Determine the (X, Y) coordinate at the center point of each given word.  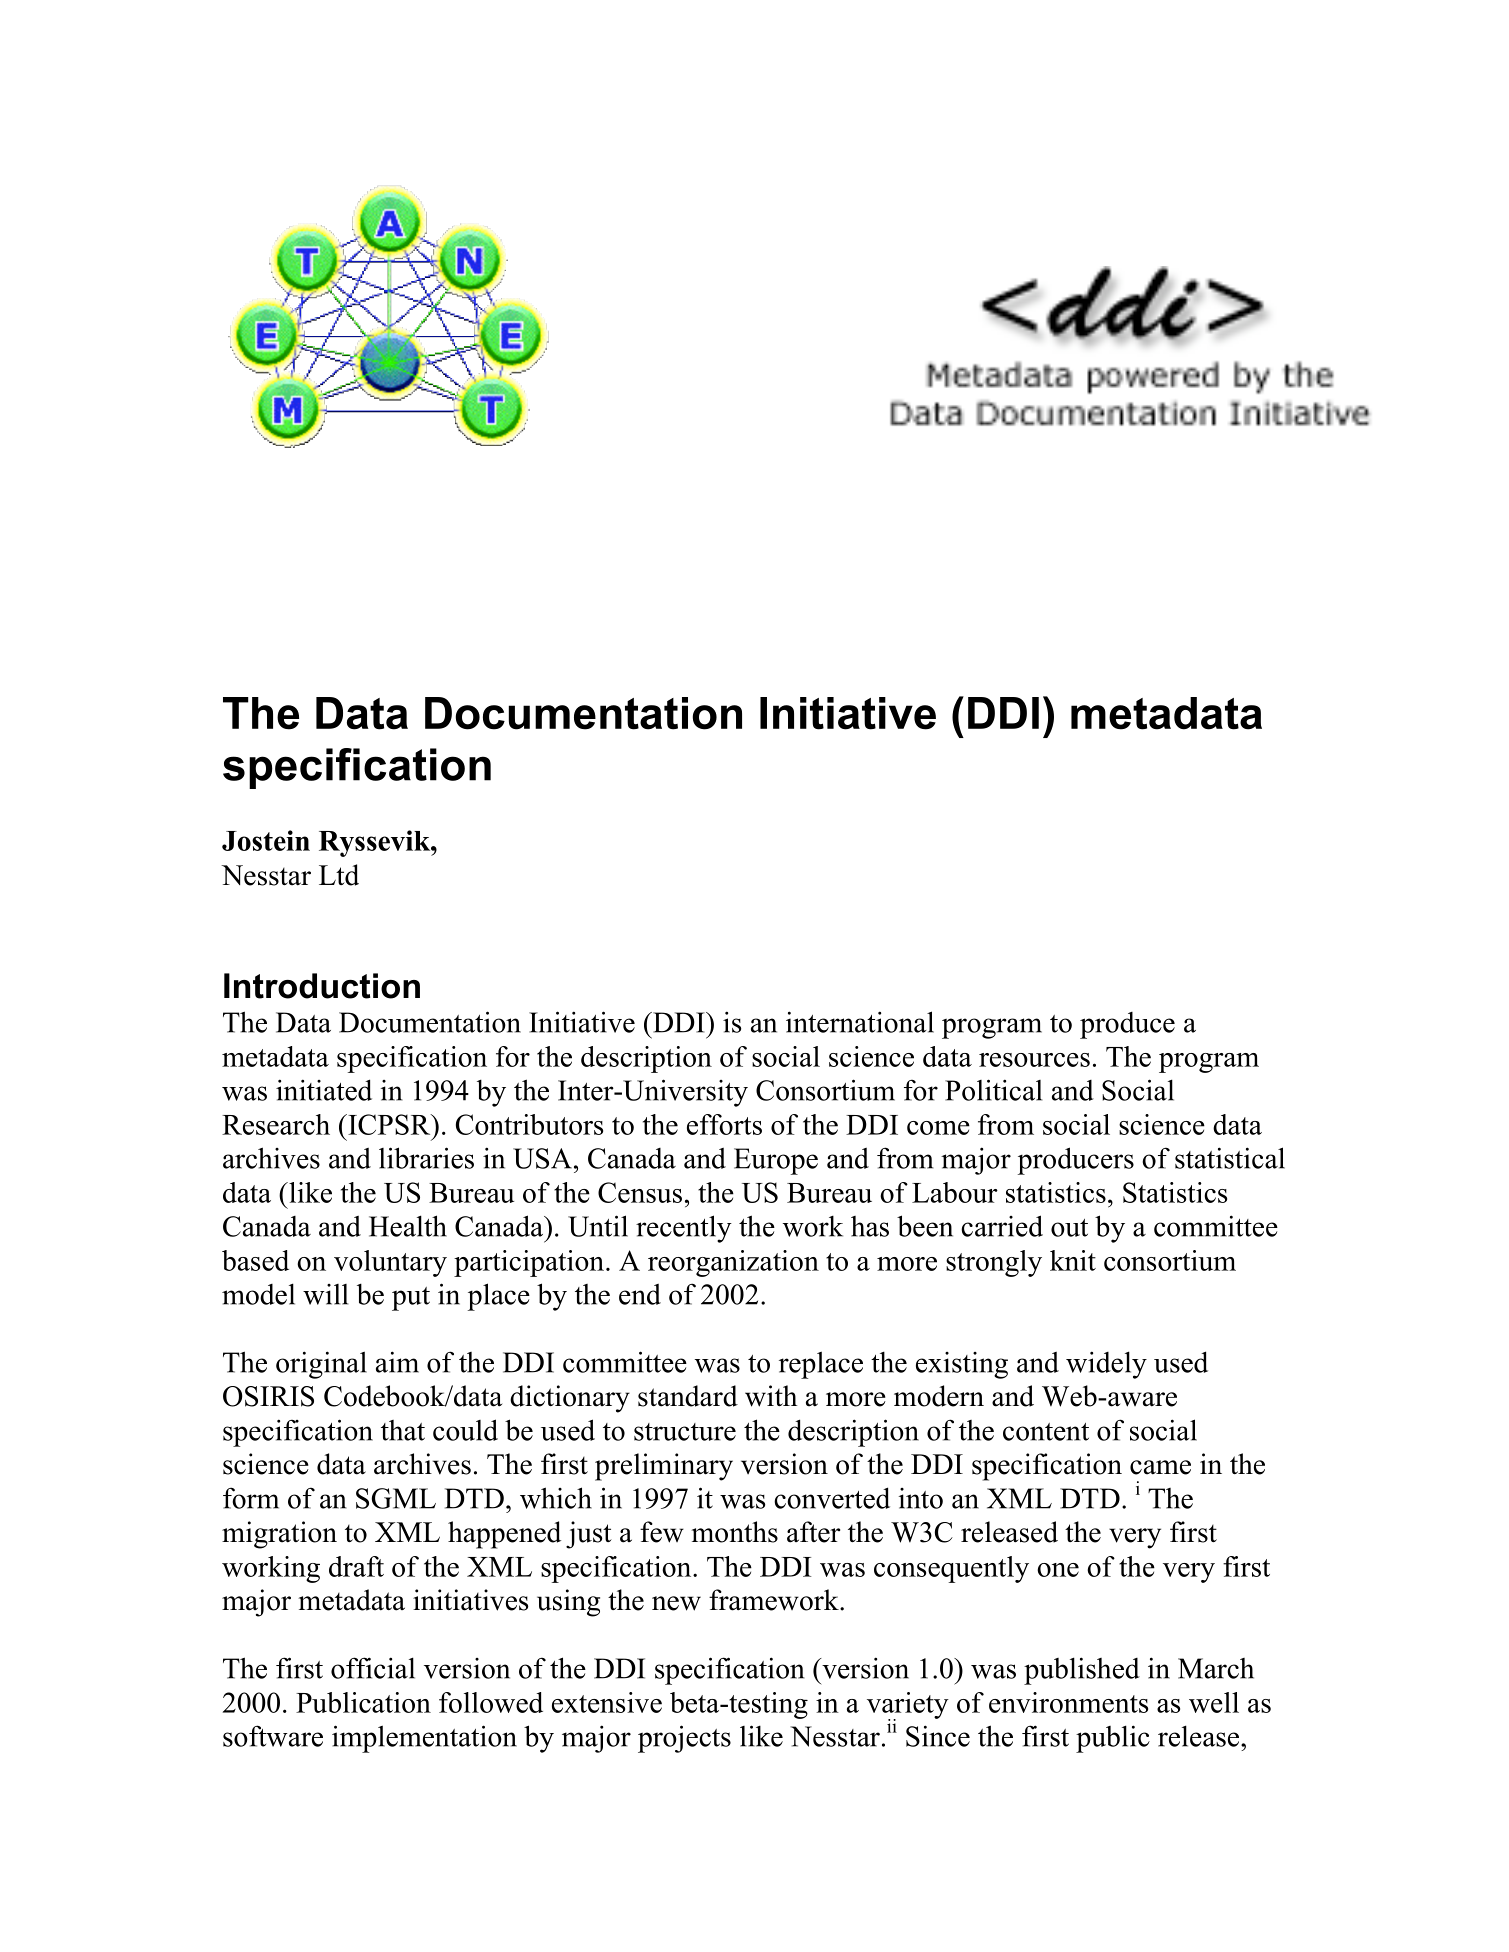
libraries (426, 1158)
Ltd (339, 875)
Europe (776, 1161)
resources (1034, 1060)
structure (685, 1432)
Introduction (322, 986)
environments (1068, 1702)
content (1046, 1432)
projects (684, 1739)
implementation (424, 1739)
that (403, 1430)
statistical (1230, 1158)
